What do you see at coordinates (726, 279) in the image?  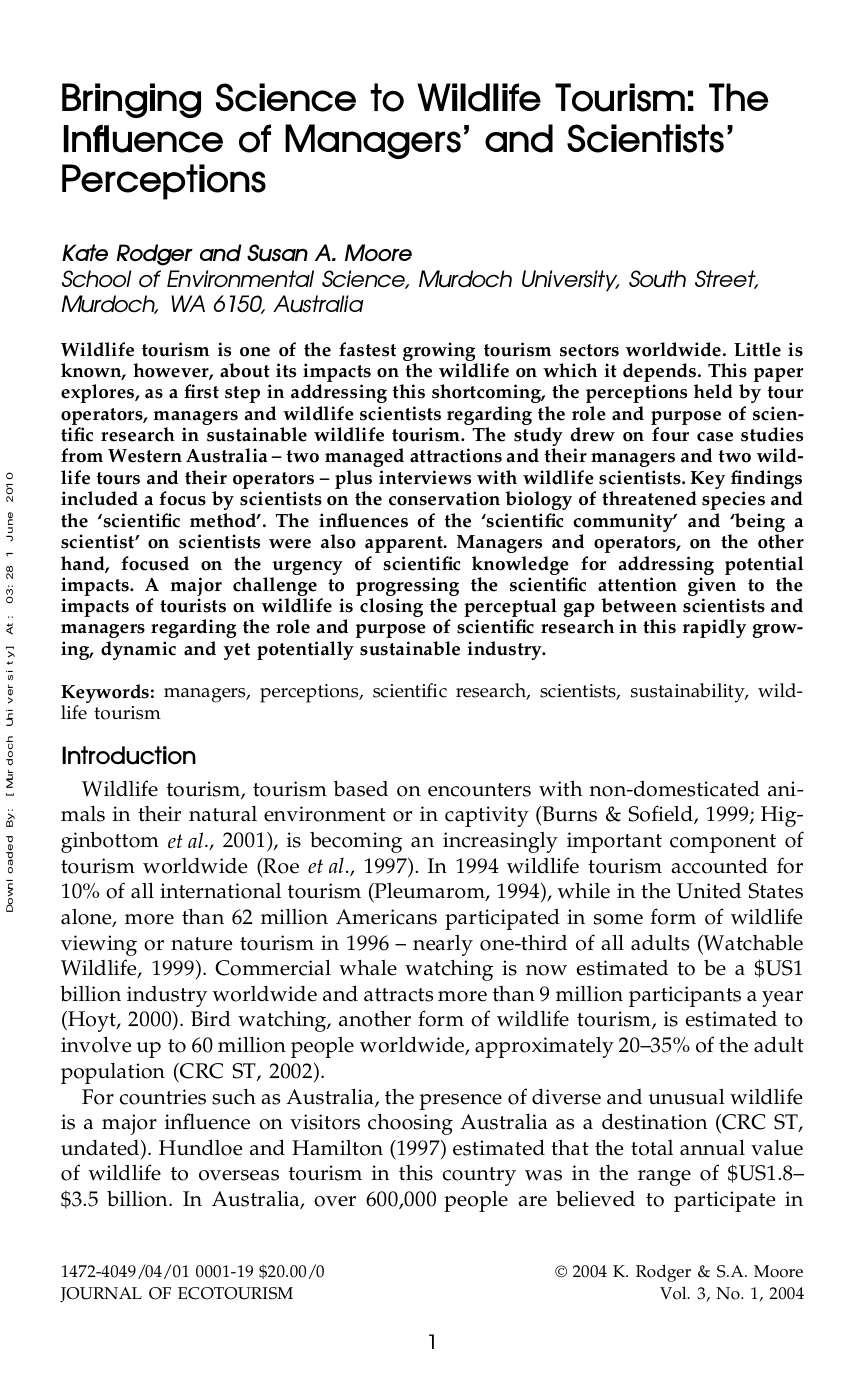 I see `Street` at bounding box center [726, 279].
